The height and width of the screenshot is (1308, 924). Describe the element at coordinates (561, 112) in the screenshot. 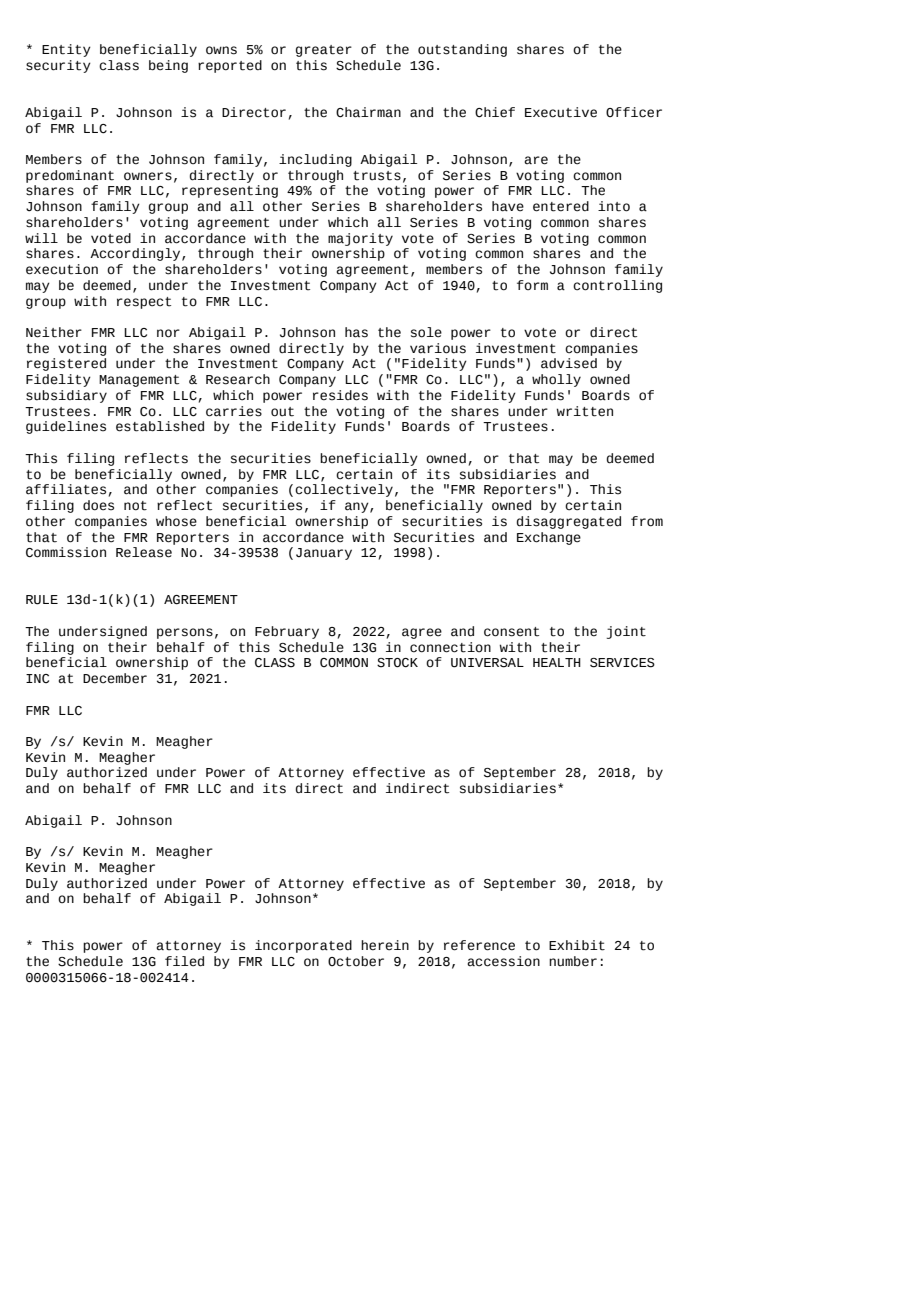

I see `Executive` at that location.
